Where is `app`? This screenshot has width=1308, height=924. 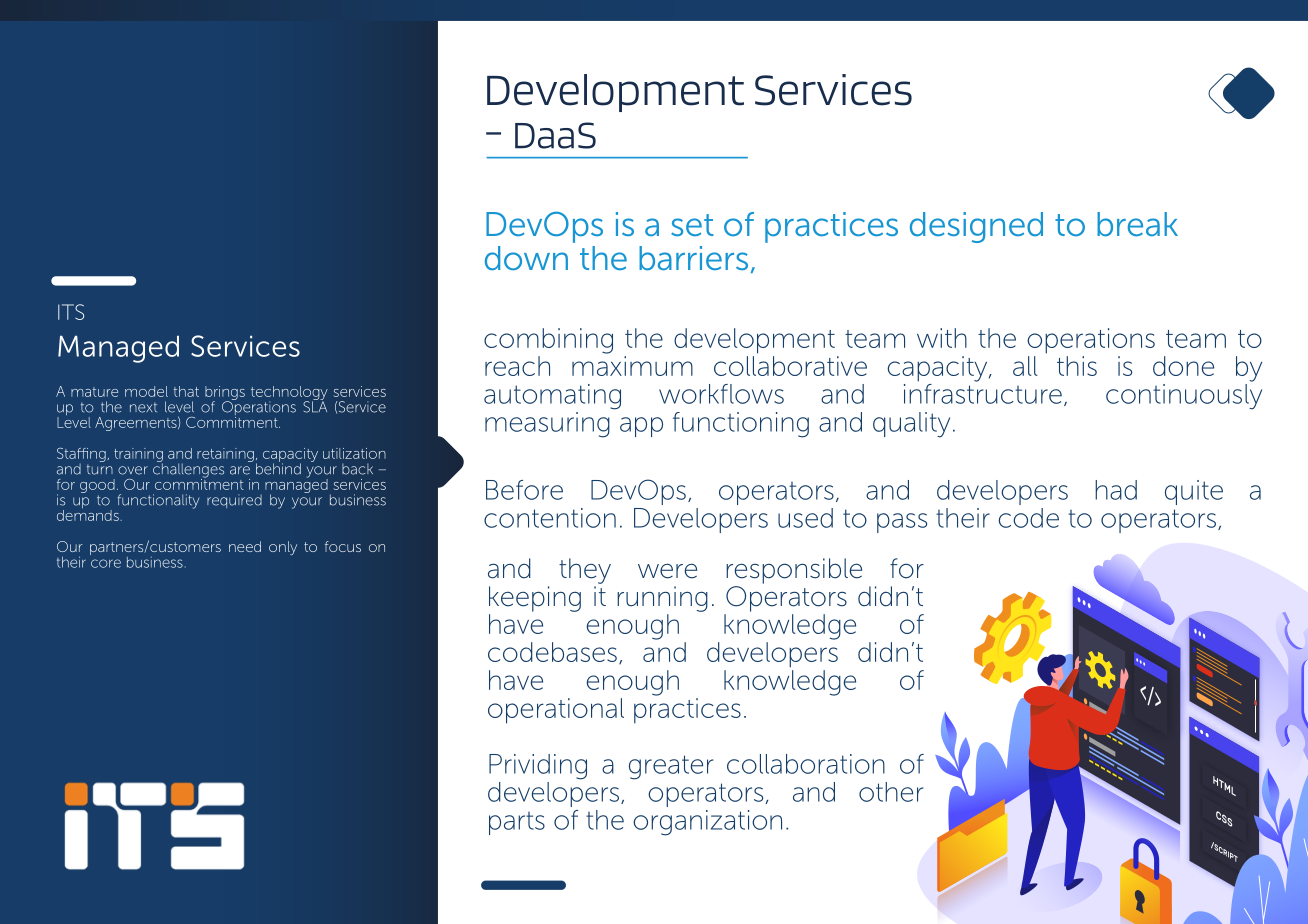 app is located at coordinates (641, 427).
